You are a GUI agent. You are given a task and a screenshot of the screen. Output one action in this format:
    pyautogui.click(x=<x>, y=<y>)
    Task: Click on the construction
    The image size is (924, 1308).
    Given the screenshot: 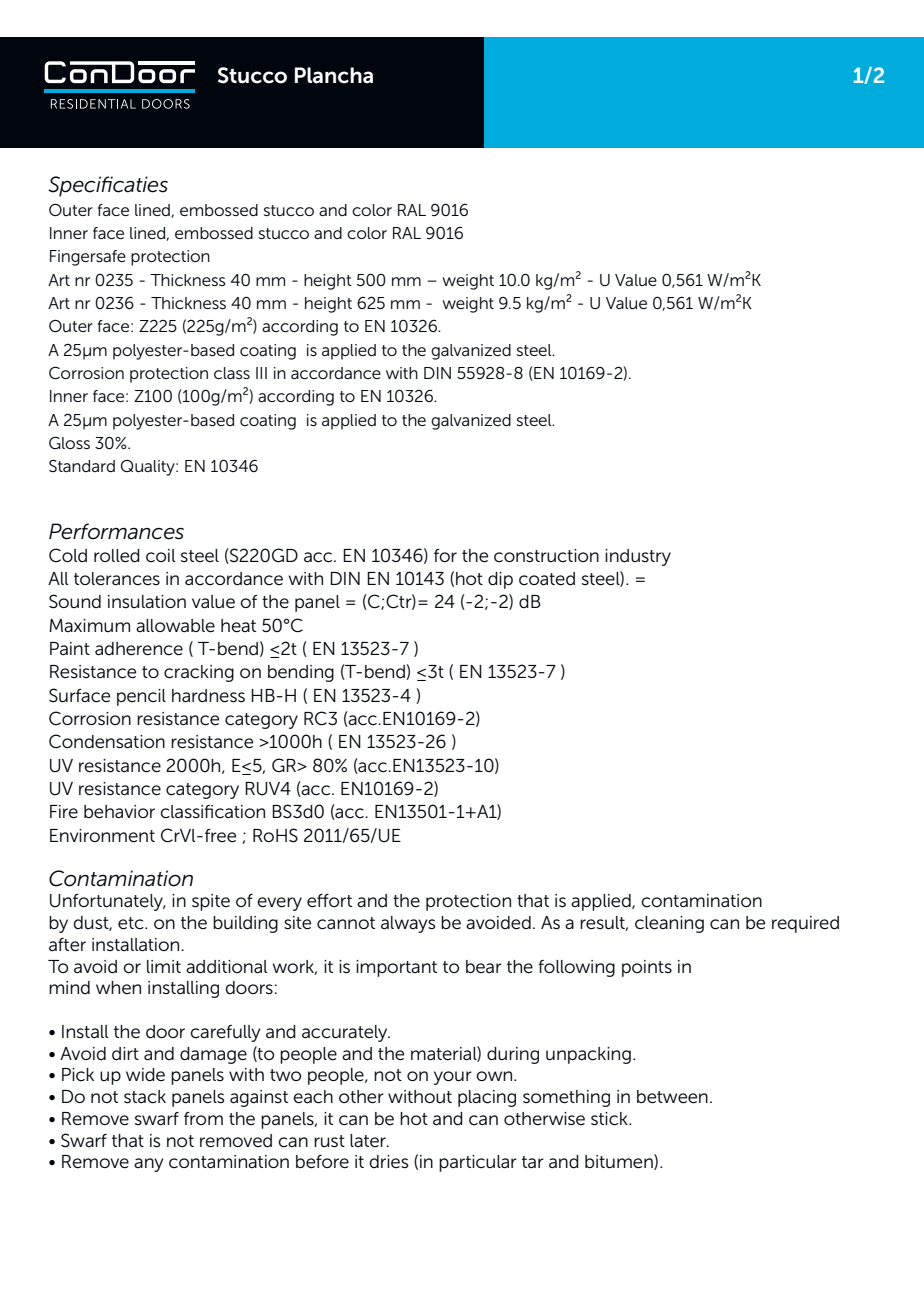 What is the action you would take?
    pyautogui.click(x=546, y=556)
